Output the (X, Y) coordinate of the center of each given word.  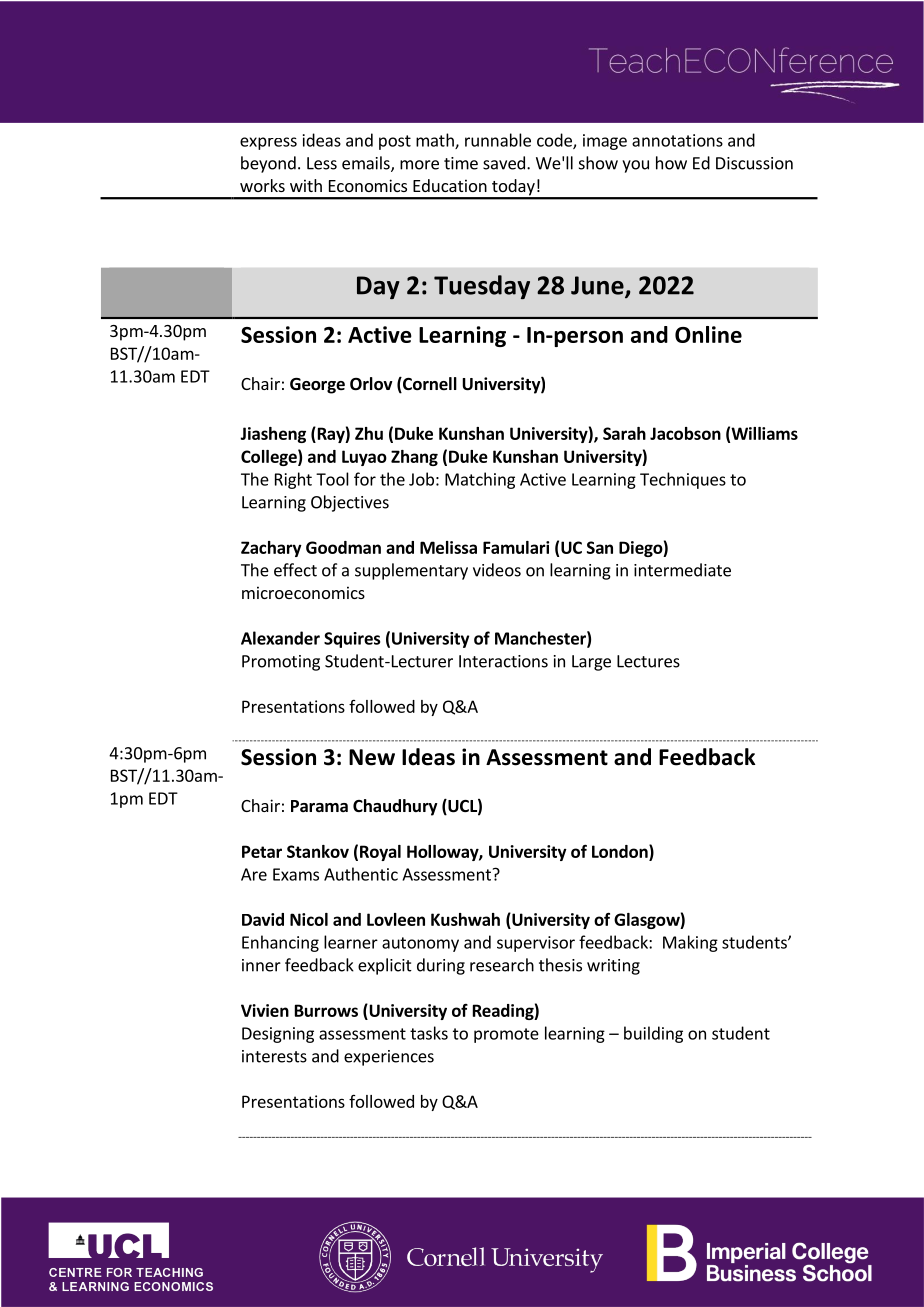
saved (504, 163)
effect (295, 570)
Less (322, 163)
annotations (677, 140)
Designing (278, 1035)
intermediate (682, 570)
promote (506, 1035)
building (653, 1034)
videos (497, 570)
